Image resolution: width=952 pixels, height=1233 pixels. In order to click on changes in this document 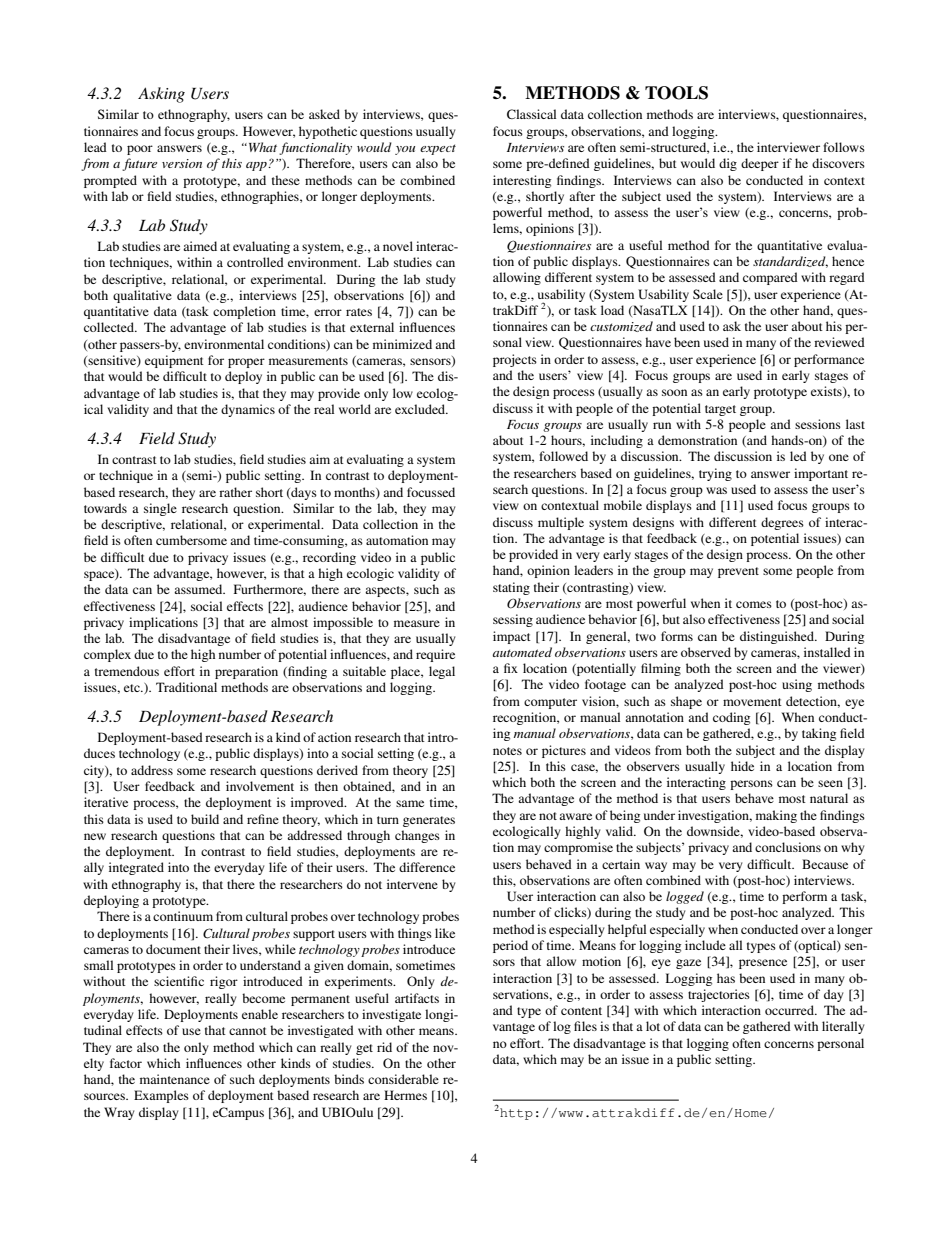, I will do `click(417, 836)`.
